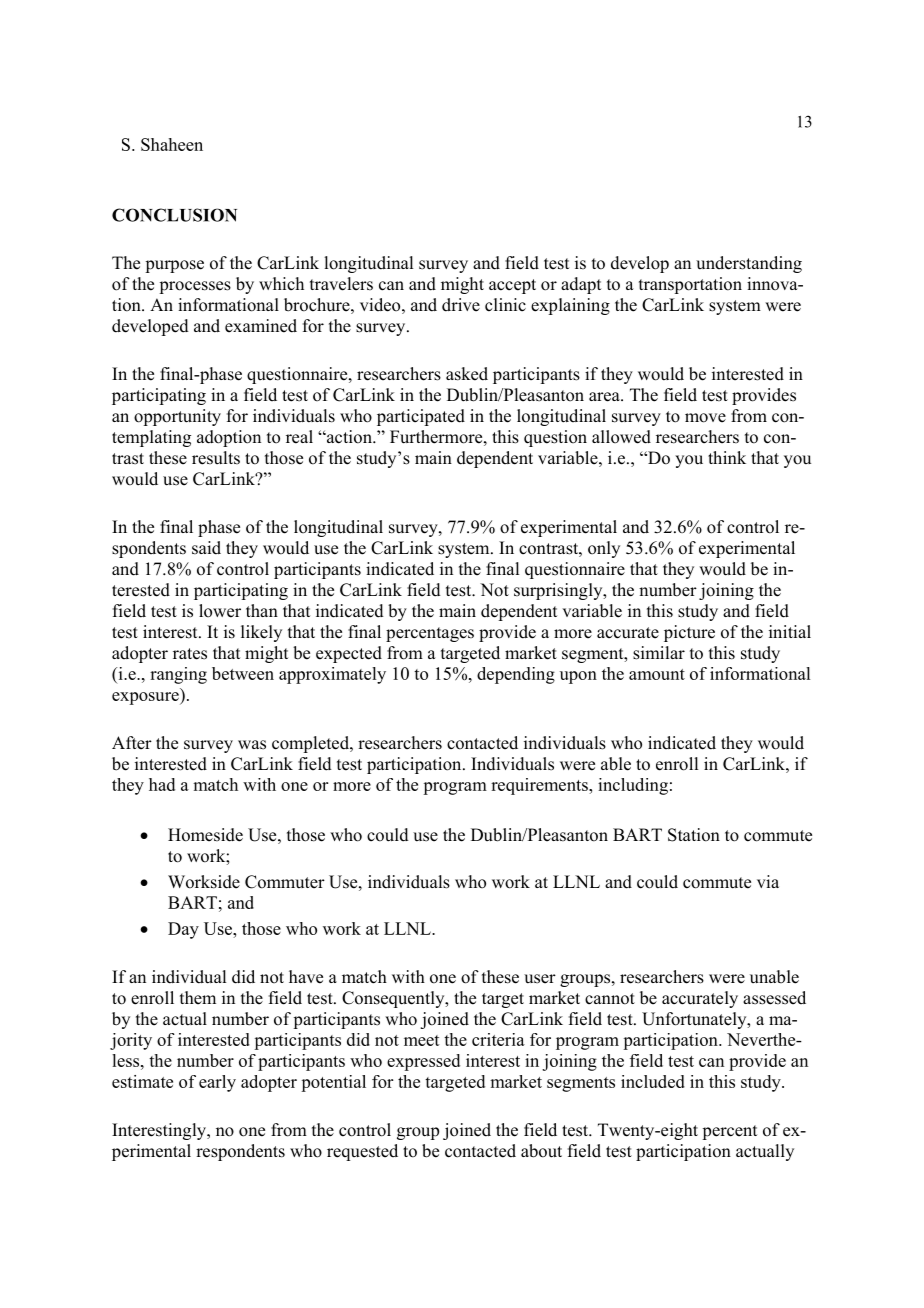 The width and height of the document is (924, 1308). I want to click on Day, so click(183, 930).
